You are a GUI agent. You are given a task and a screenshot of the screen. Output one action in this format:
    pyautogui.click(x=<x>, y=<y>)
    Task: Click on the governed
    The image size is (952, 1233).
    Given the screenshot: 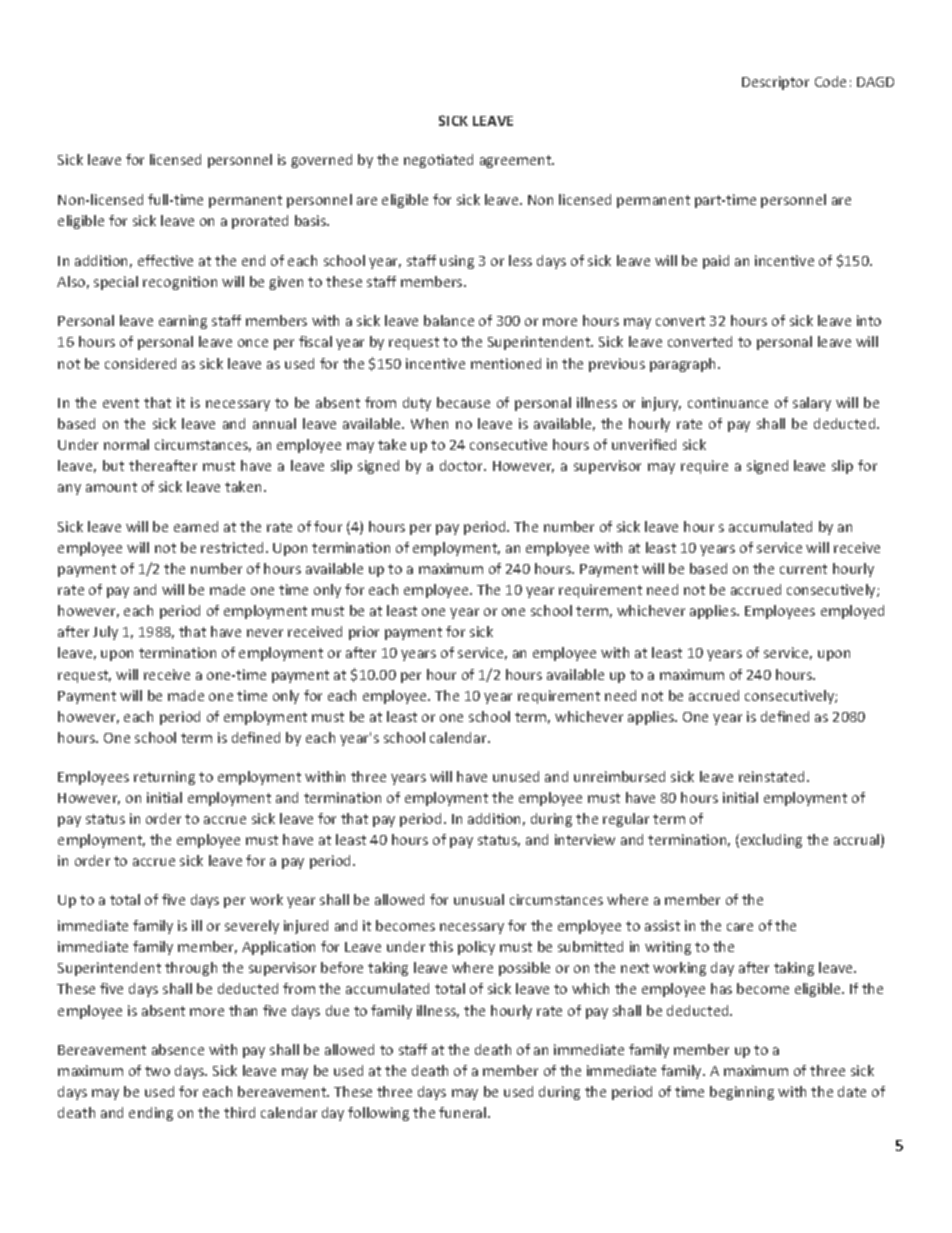 What is the action you would take?
    pyautogui.click(x=321, y=161)
